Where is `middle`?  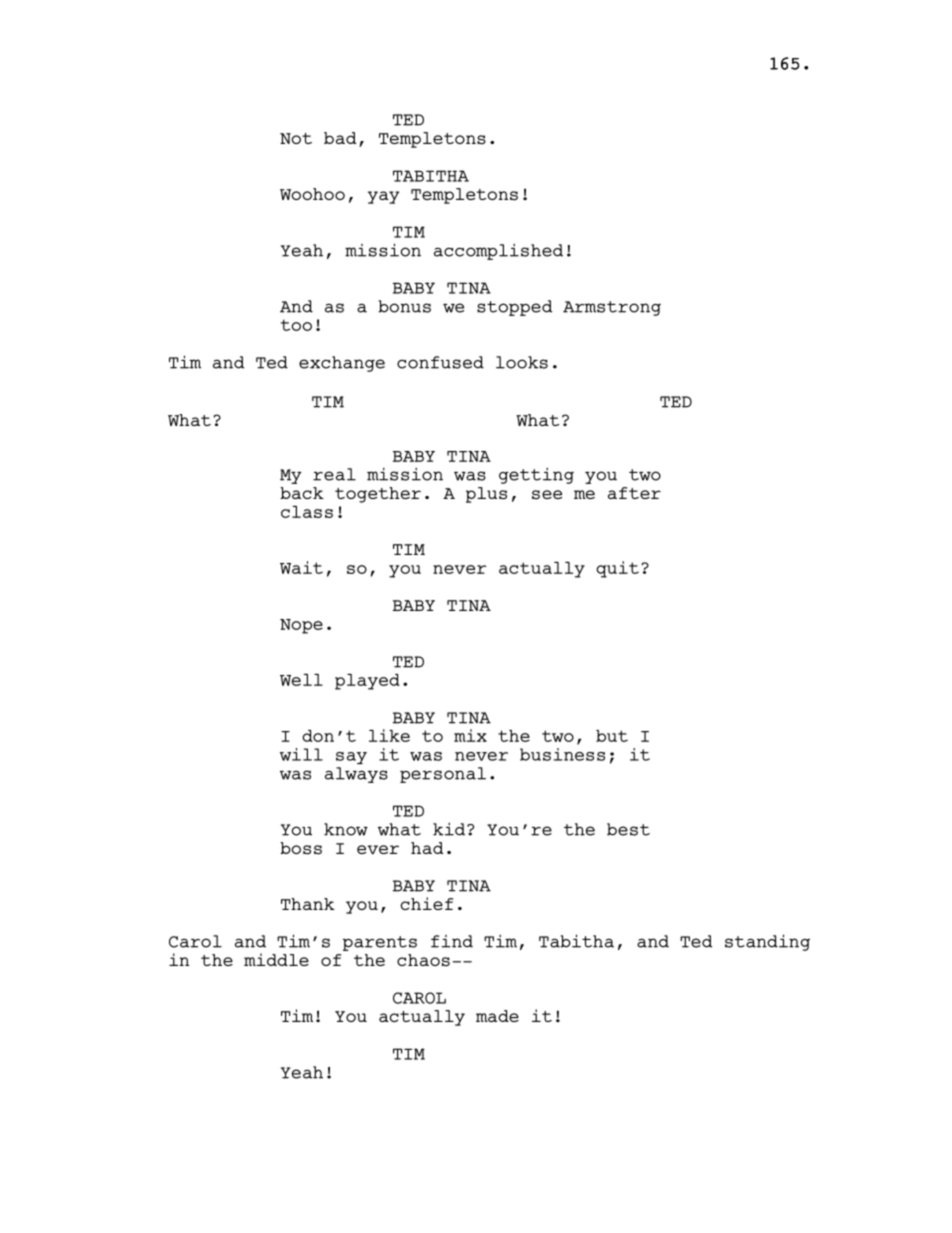 middle is located at coordinates (276, 959).
